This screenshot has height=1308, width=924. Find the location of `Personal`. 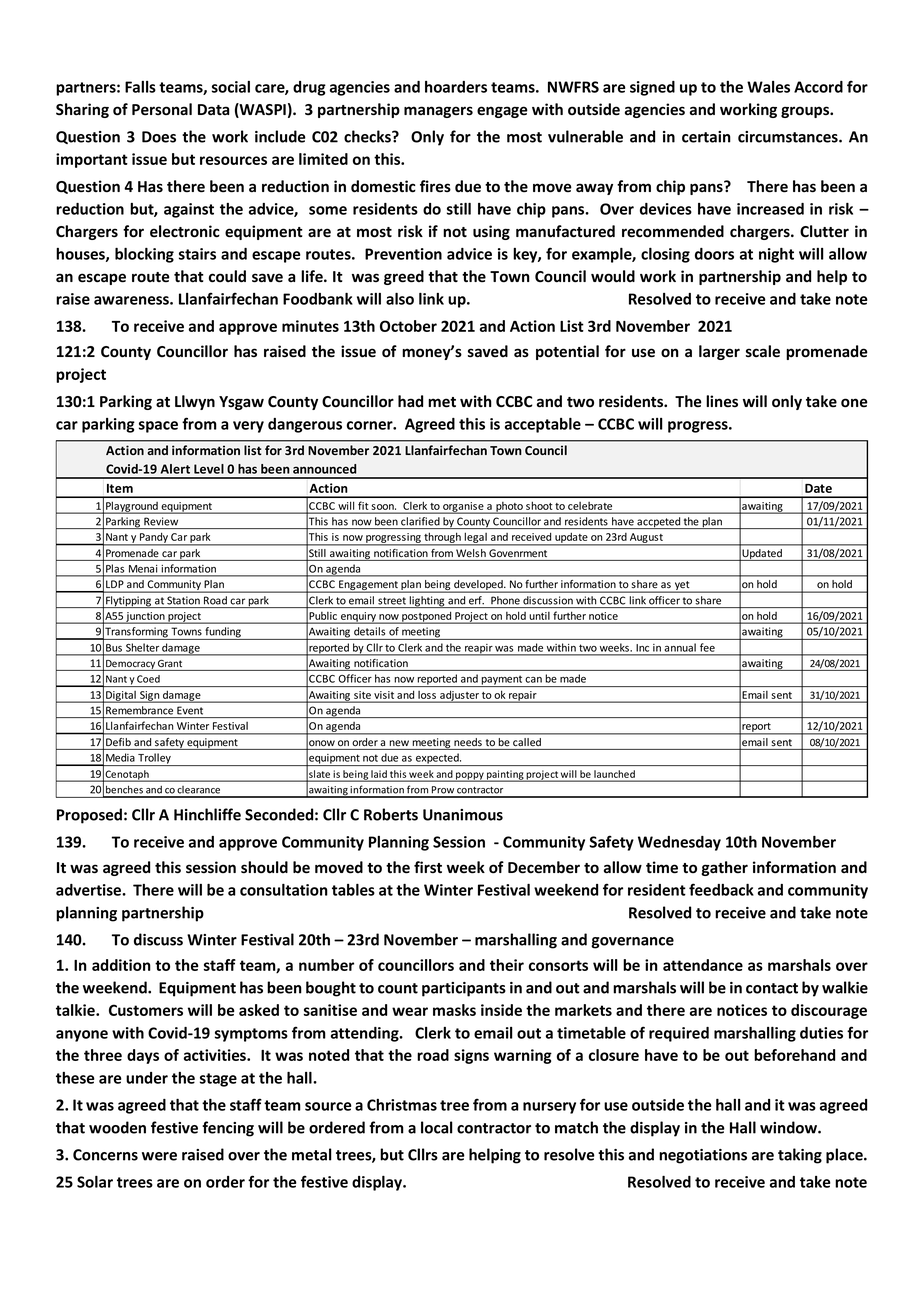

Personal is located at coordinates (162, 109).
